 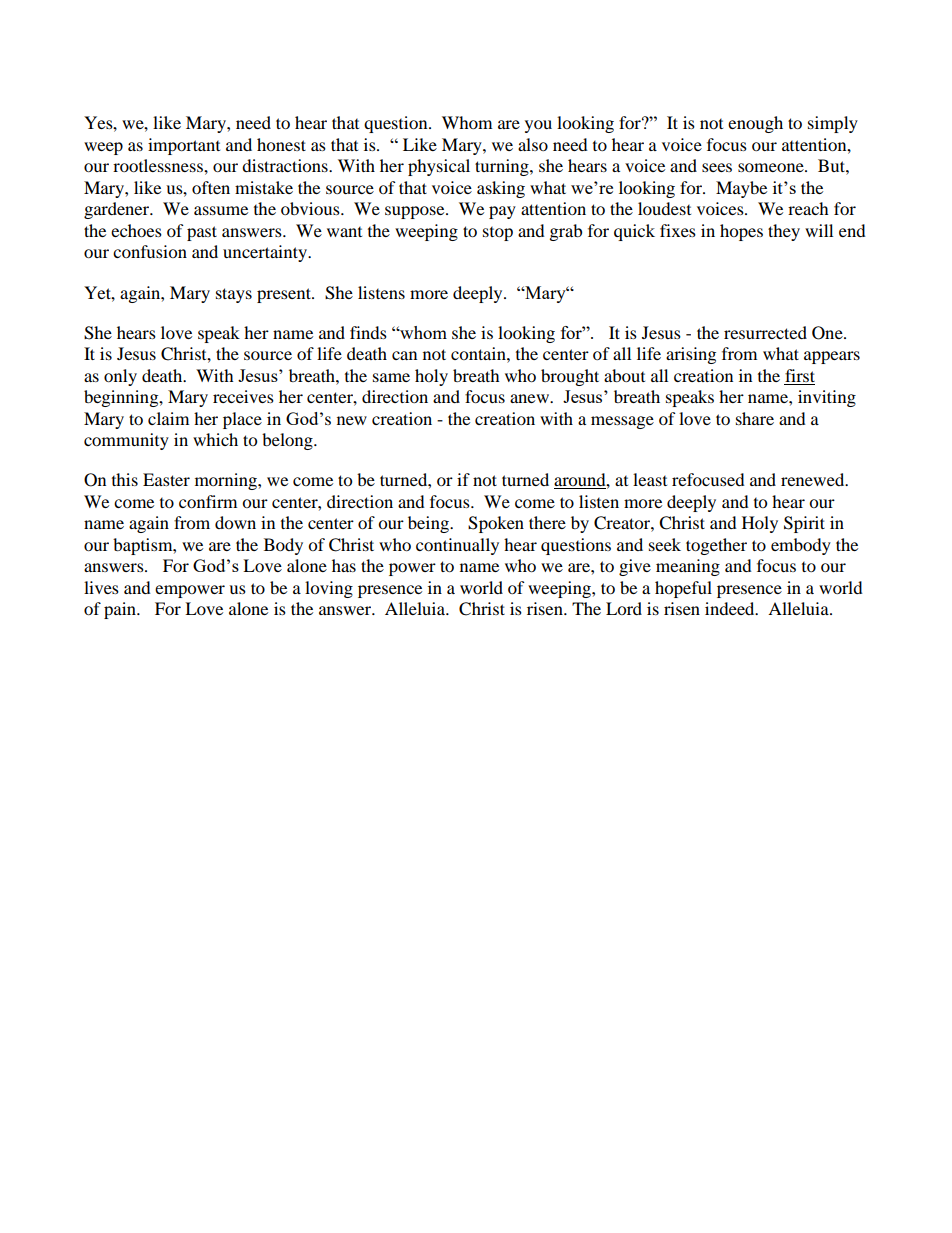 I want to click on can, so click(x=404, y=355).
